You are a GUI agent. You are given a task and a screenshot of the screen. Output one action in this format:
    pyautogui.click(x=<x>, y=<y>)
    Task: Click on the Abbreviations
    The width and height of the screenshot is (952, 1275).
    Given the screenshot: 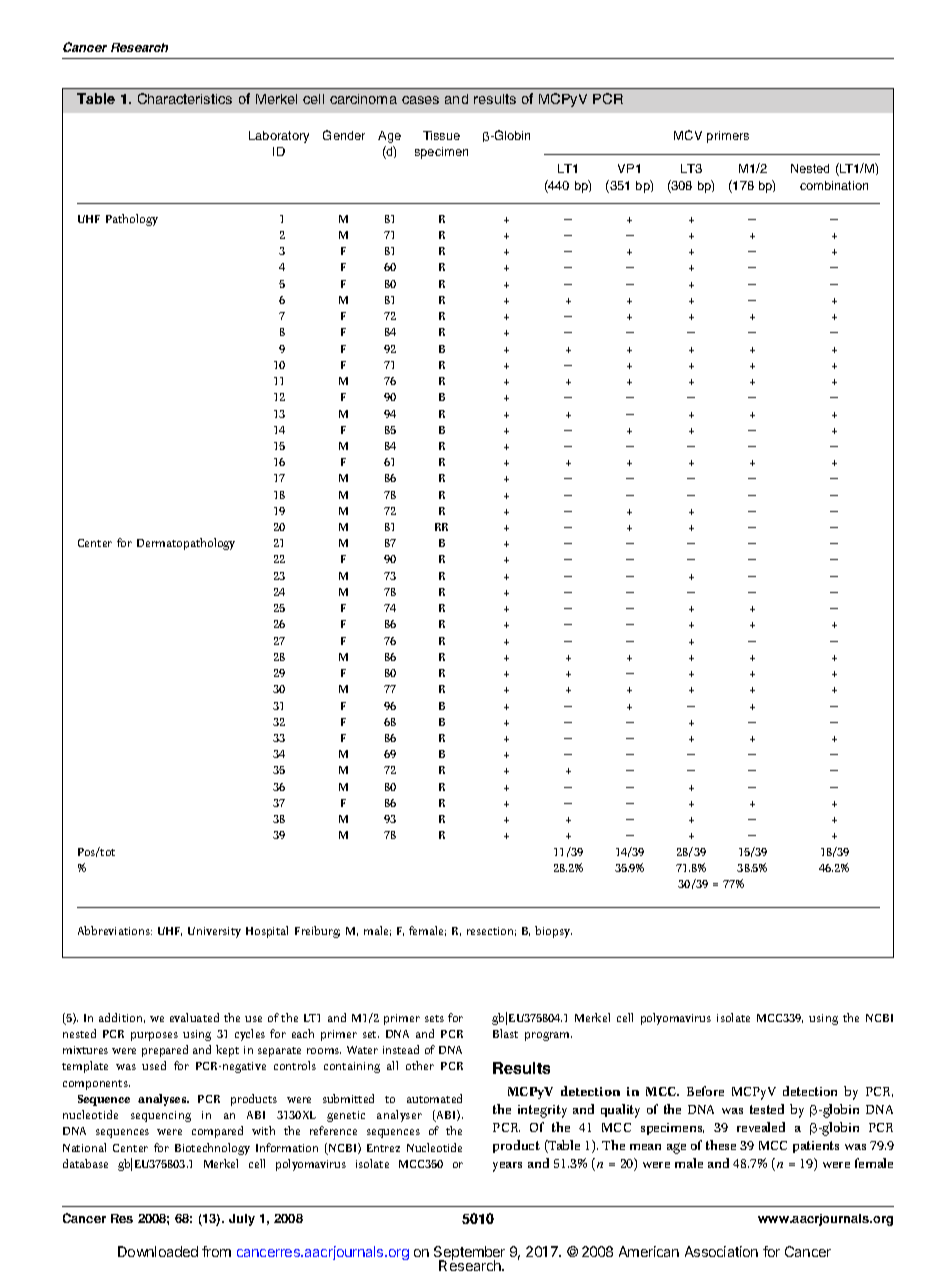 What is the action you would take?
    pyautogui.click(x=115, y=930)
